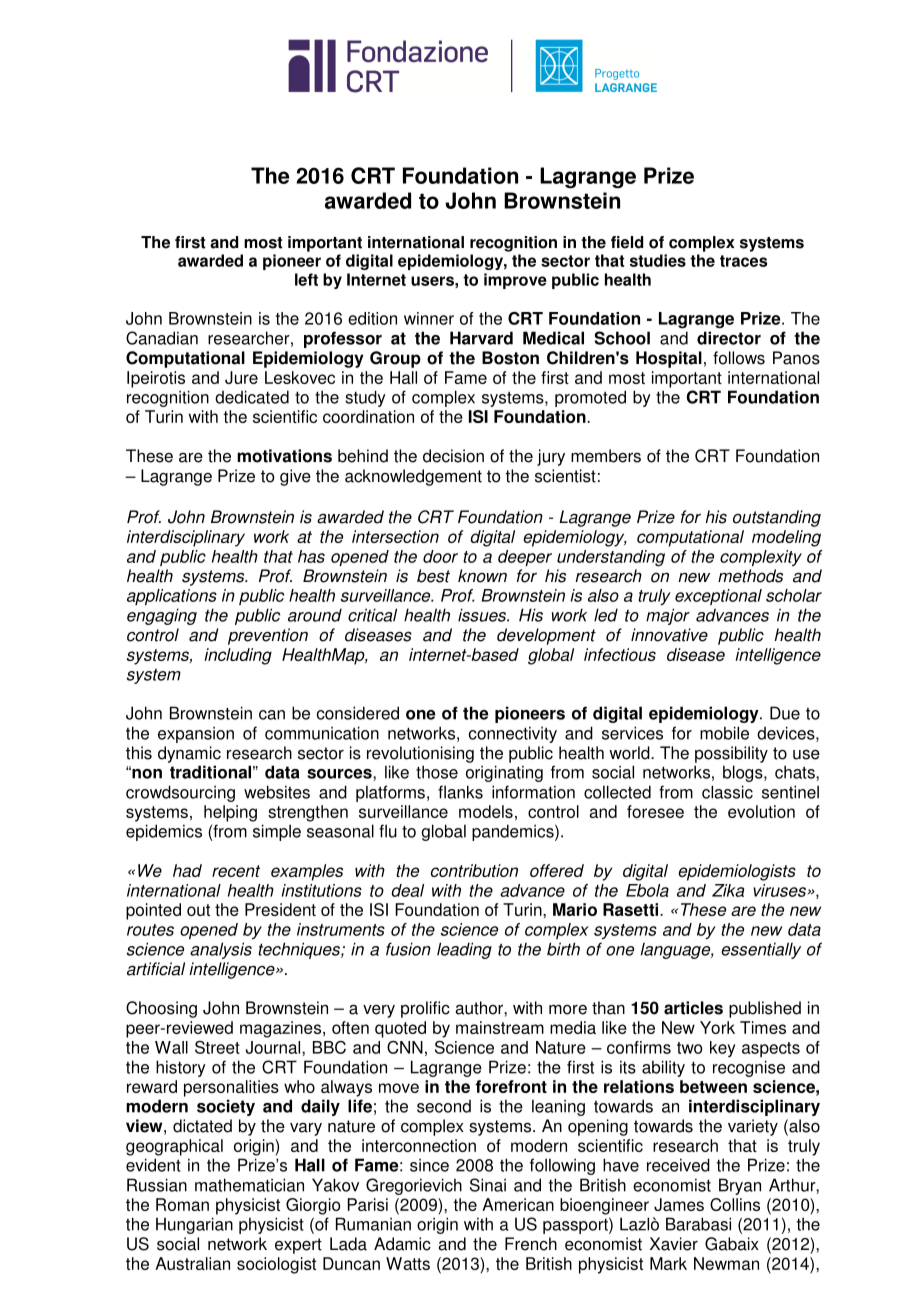 The image size is (924, 1308). I want to click on exceptional, so click(718, 597).
